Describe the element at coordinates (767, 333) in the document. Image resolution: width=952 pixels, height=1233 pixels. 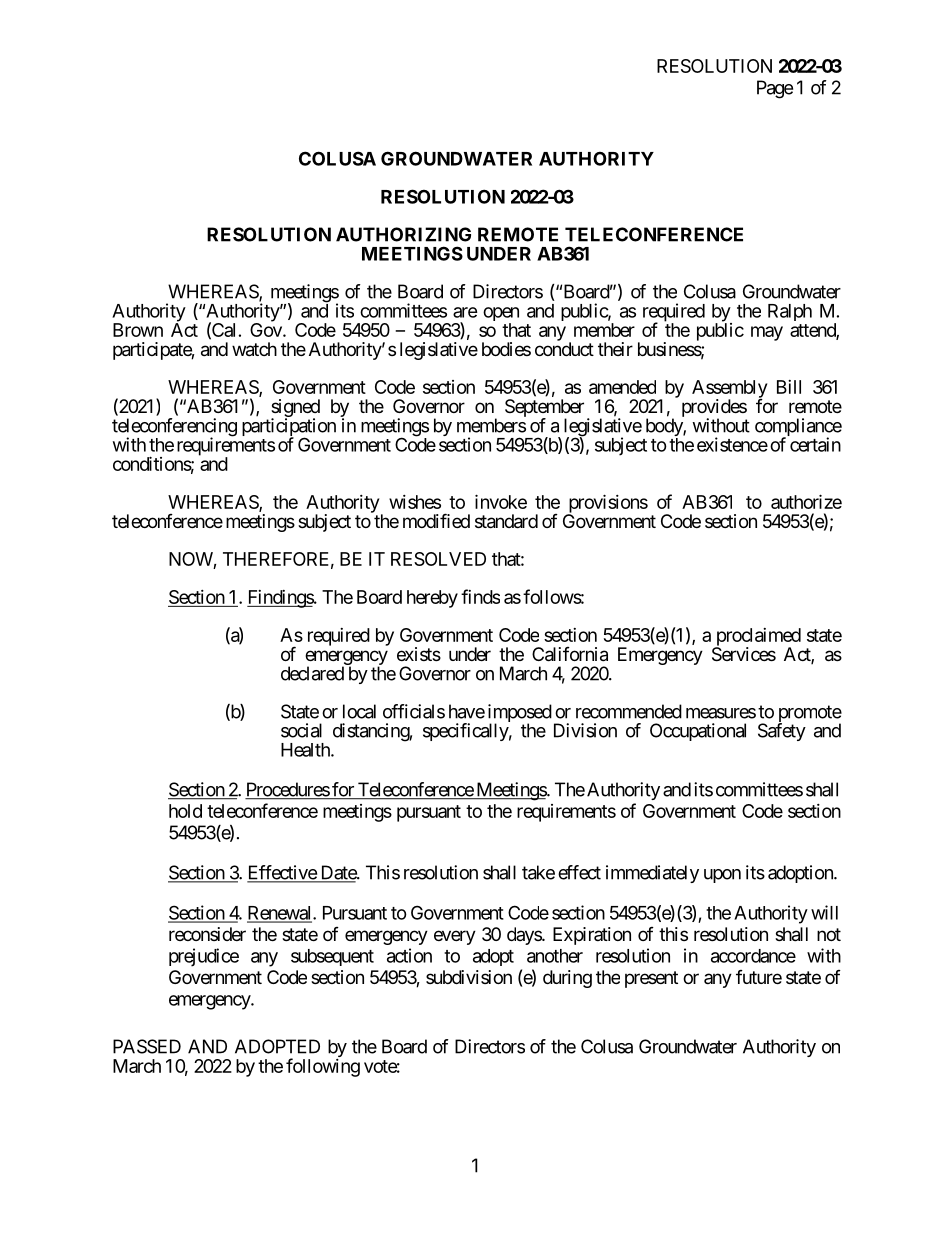
I see `may` at that location.
